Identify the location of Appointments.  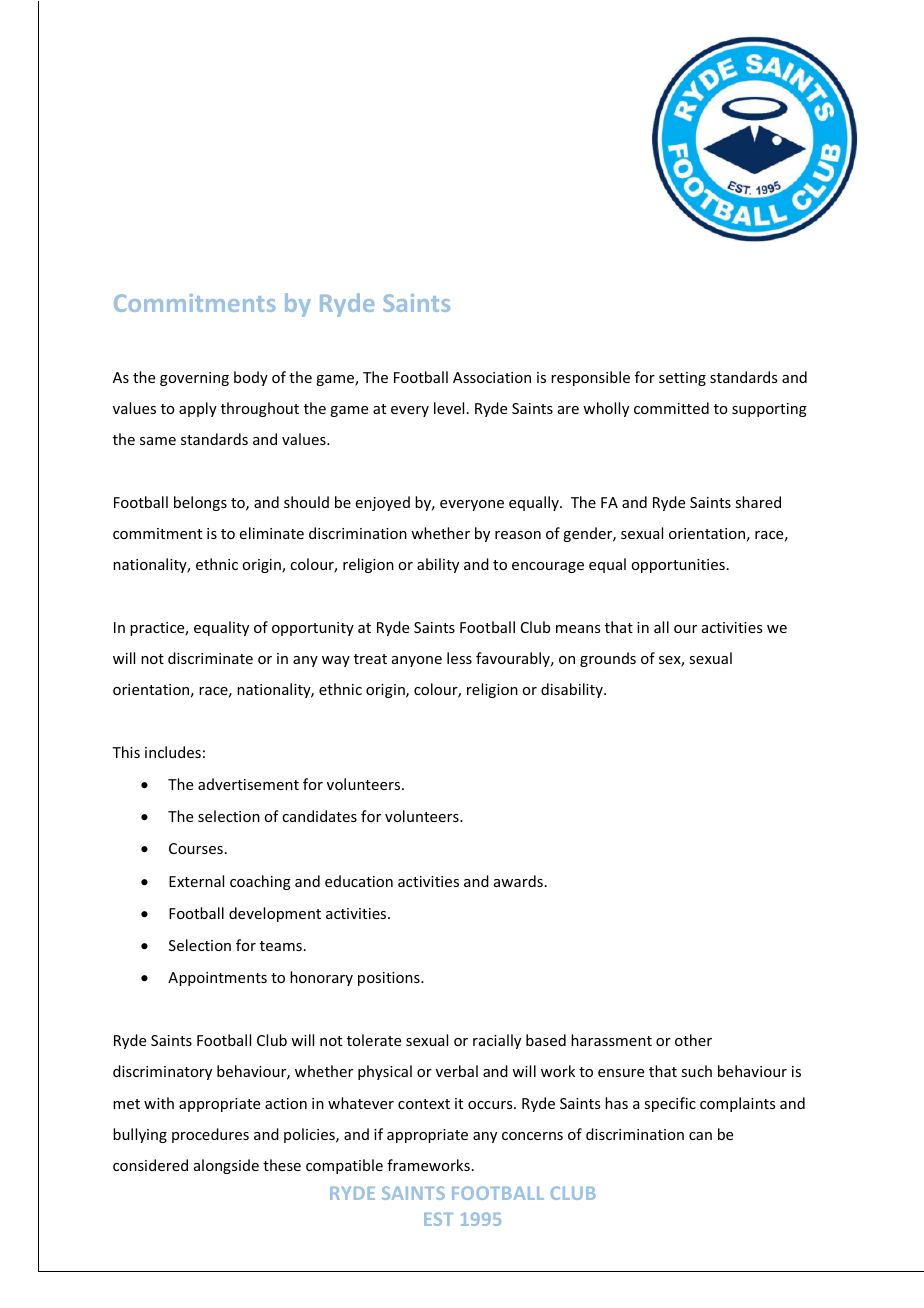
(217, 979).
